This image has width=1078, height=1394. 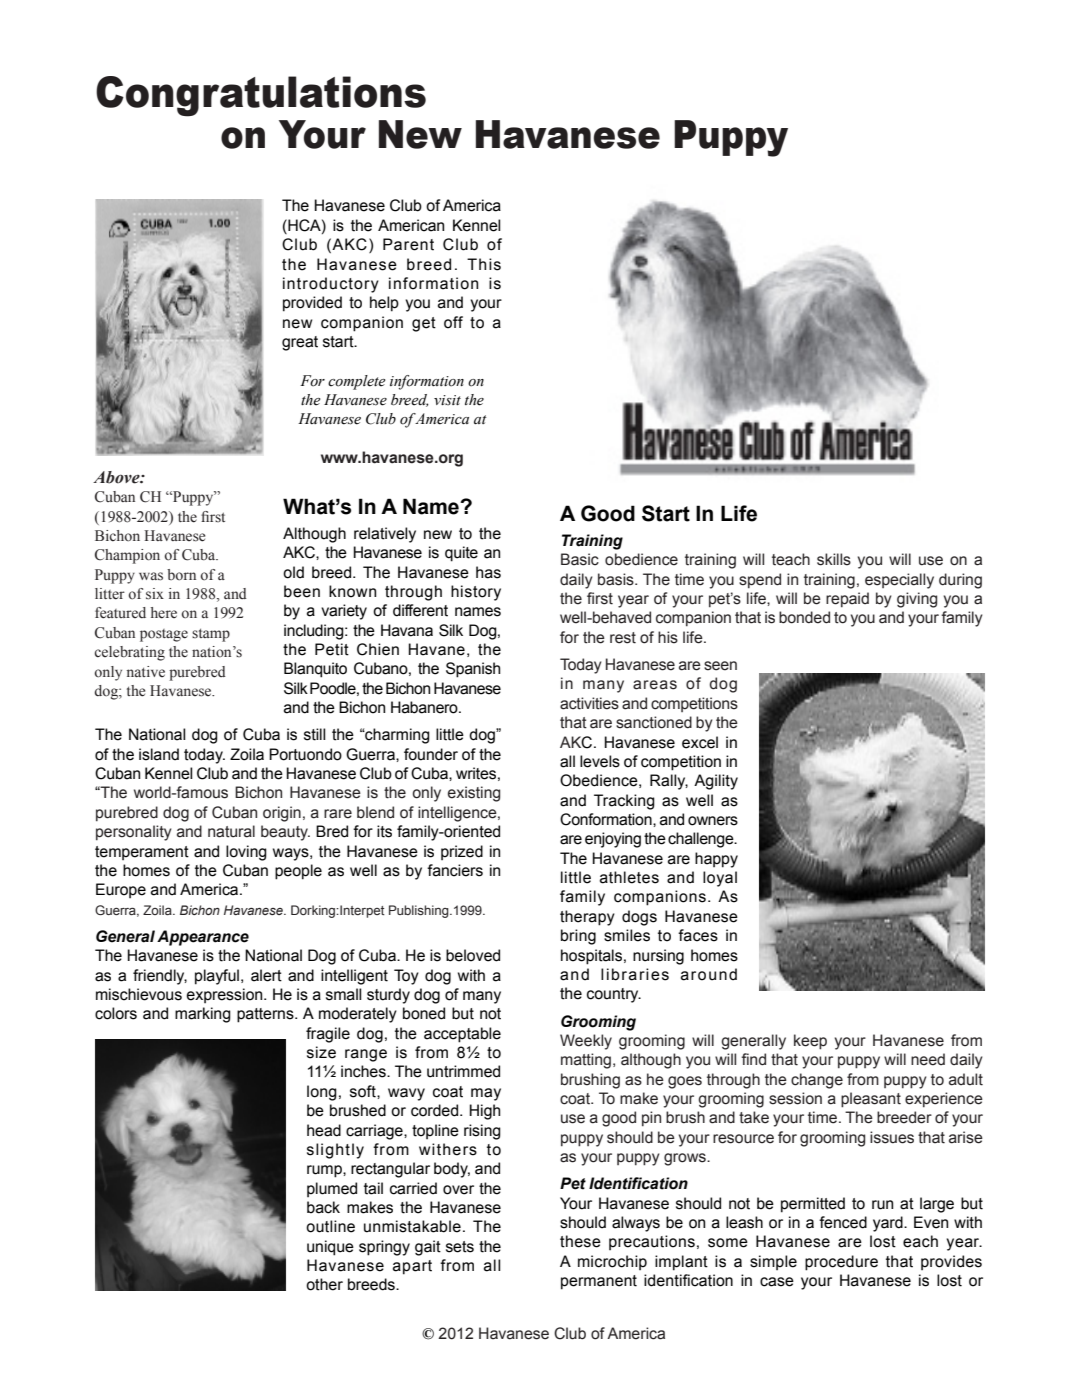 I want to click on Parent, so click(x=408, y=244).
